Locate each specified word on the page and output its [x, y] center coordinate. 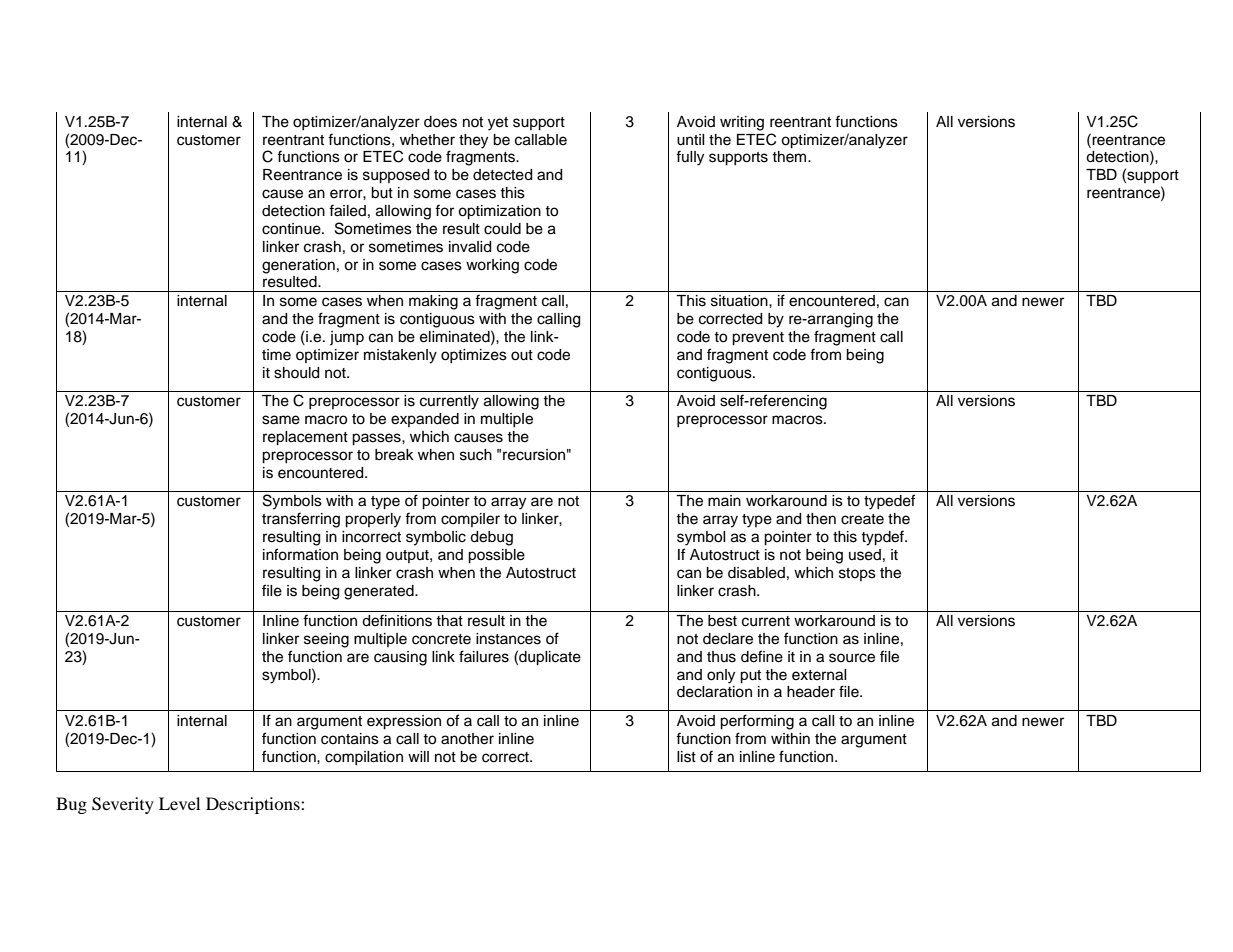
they [473, 141]
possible [496, 556]
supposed [396, 176]
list [686, 757]
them [790, 157]
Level [179, 803]
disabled [756, 573]
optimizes [474, 356]
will [418, 756]
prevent [758, 339]
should [296, 373]
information [300, 554]
